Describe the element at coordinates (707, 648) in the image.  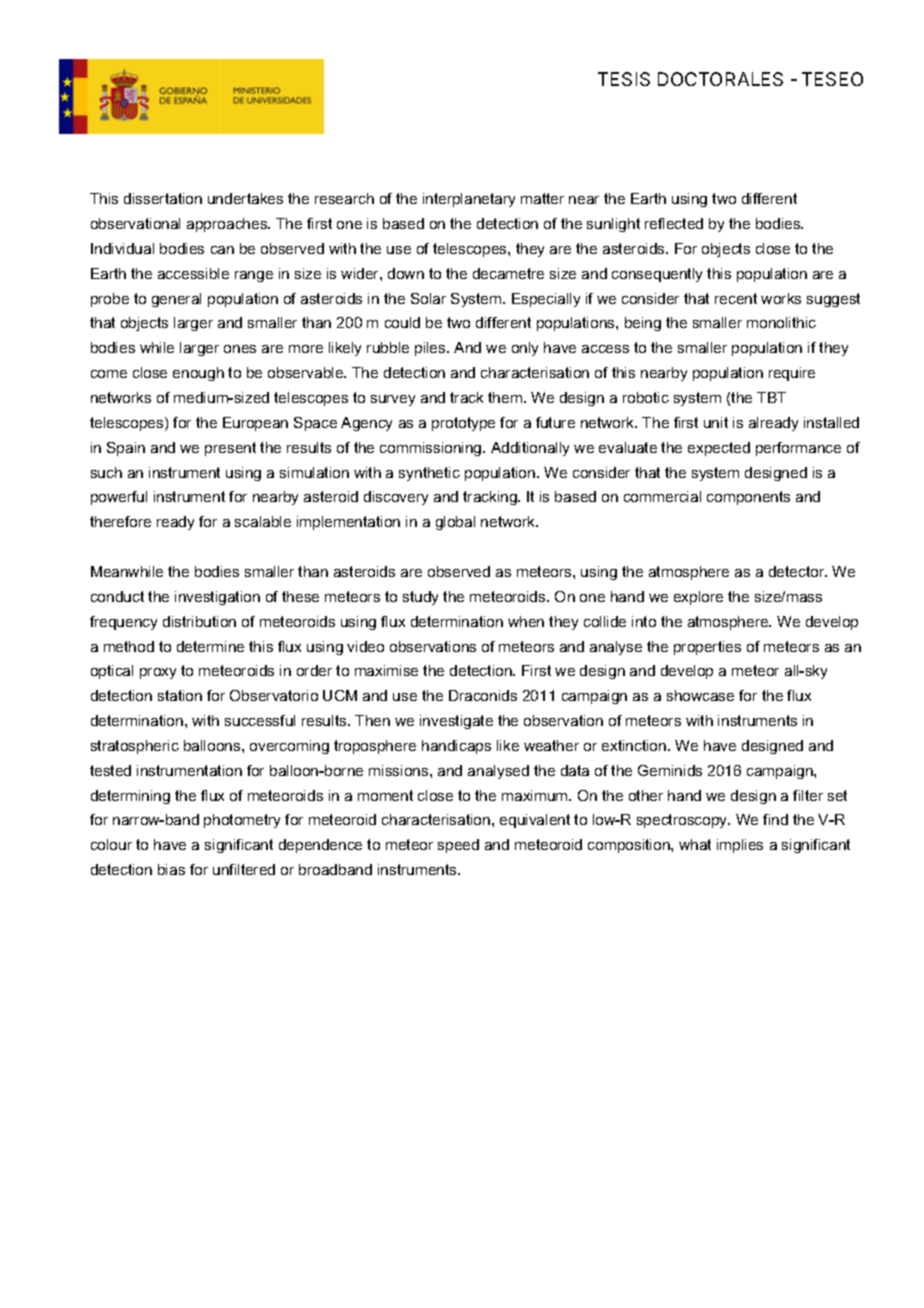
I see `properties` at that location.
